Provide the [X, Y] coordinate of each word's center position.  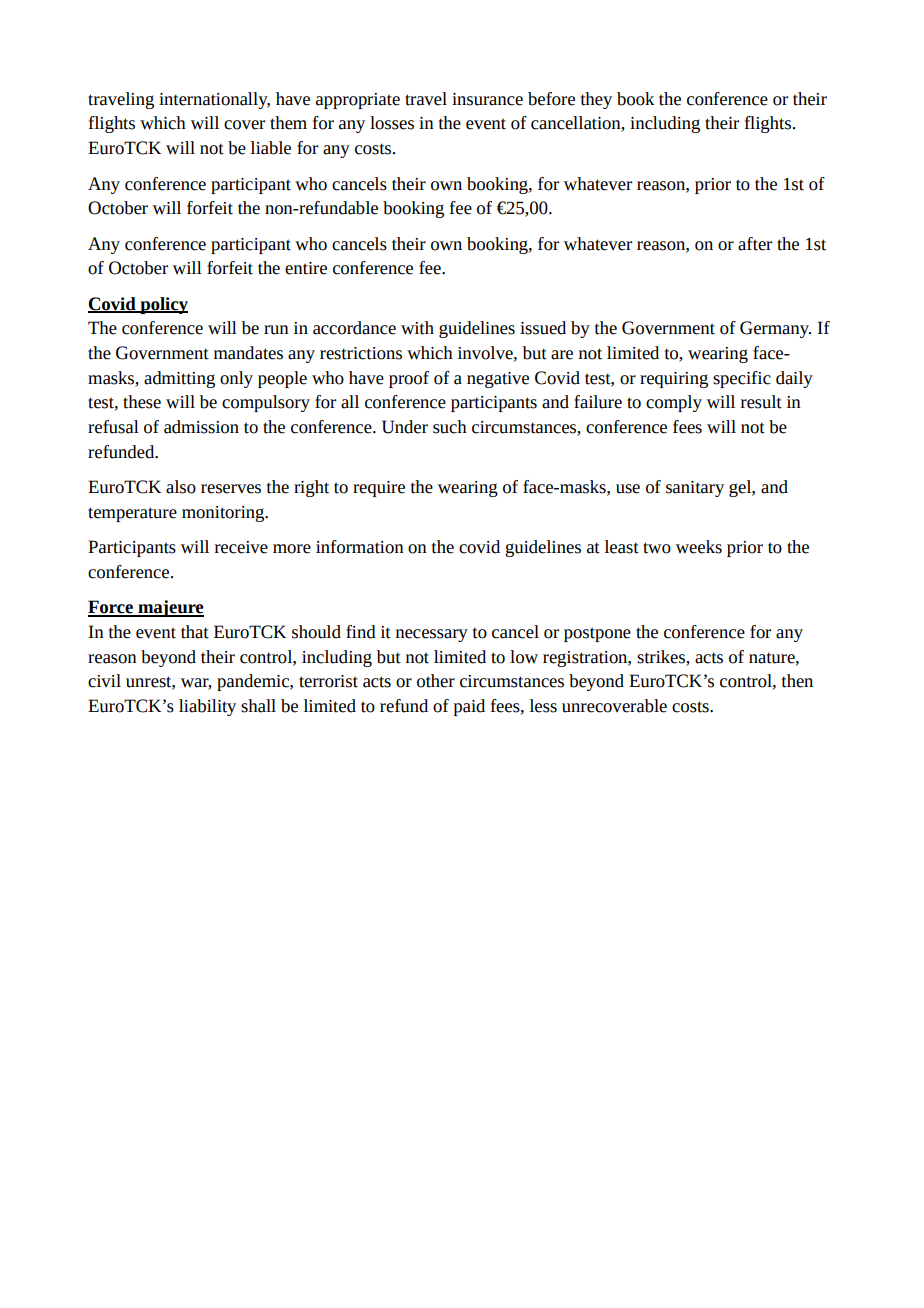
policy [163, 305]
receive [241, 547]
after [755, 244]
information [360, 547]
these [142, 402]
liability [207, 707]
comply [674, 403]
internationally [214, 100]
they [596, 100]
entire [306, 268]
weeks [699, 547]
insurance [487, 99]
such [450, 427]
